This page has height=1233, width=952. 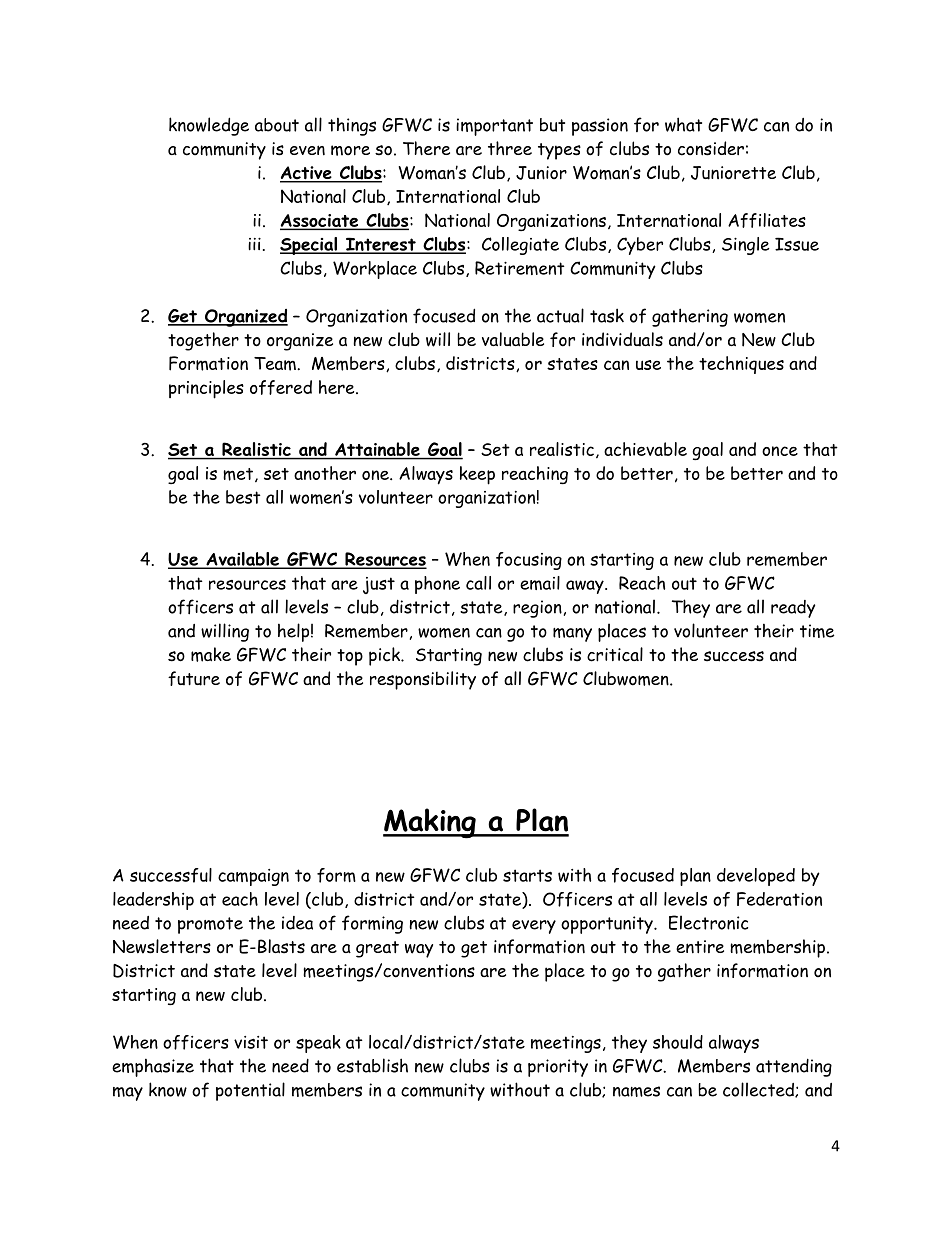 I want to click on about, so click(x=277, y=125).
